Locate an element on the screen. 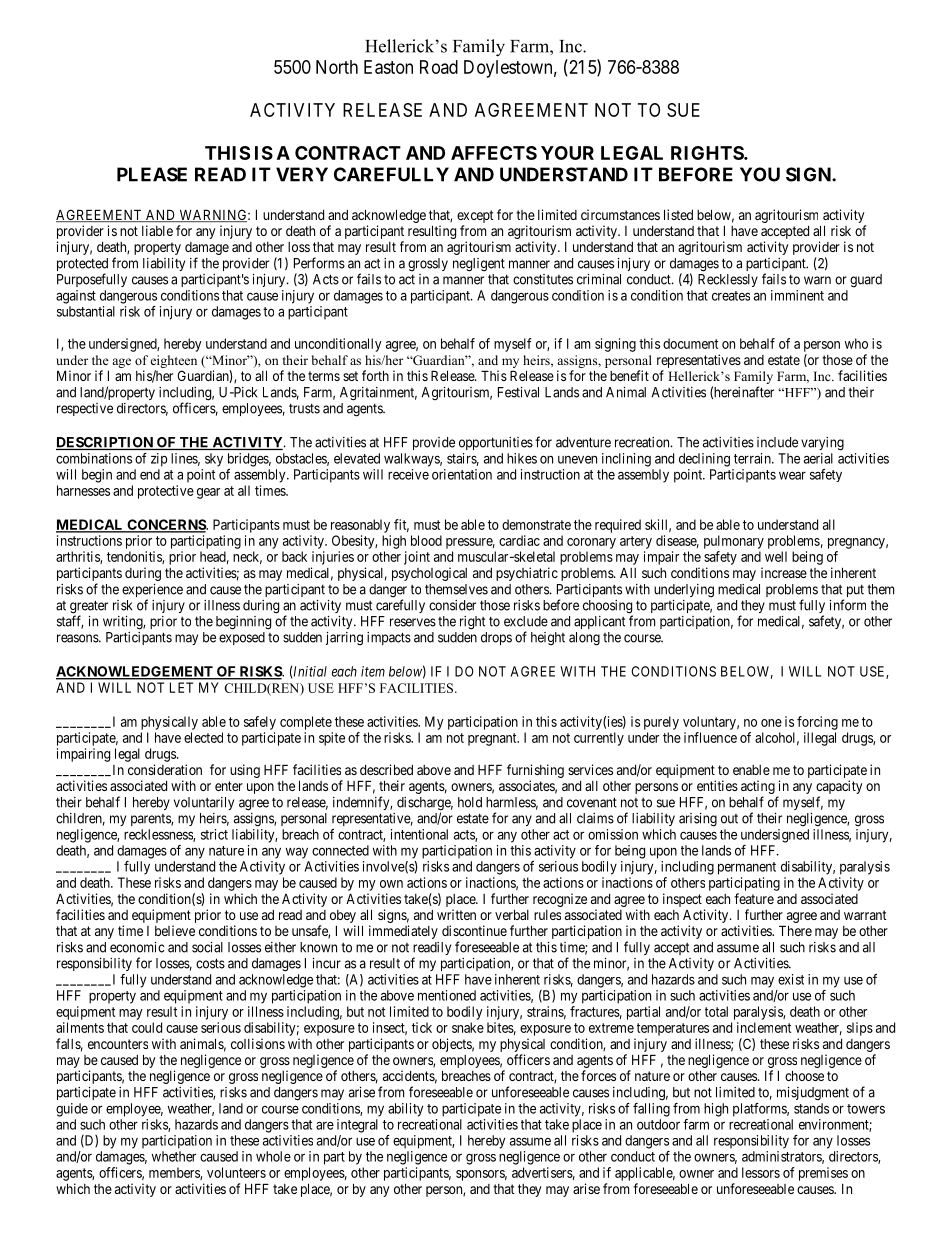  lessors is located at coordinates (761, 1172).
